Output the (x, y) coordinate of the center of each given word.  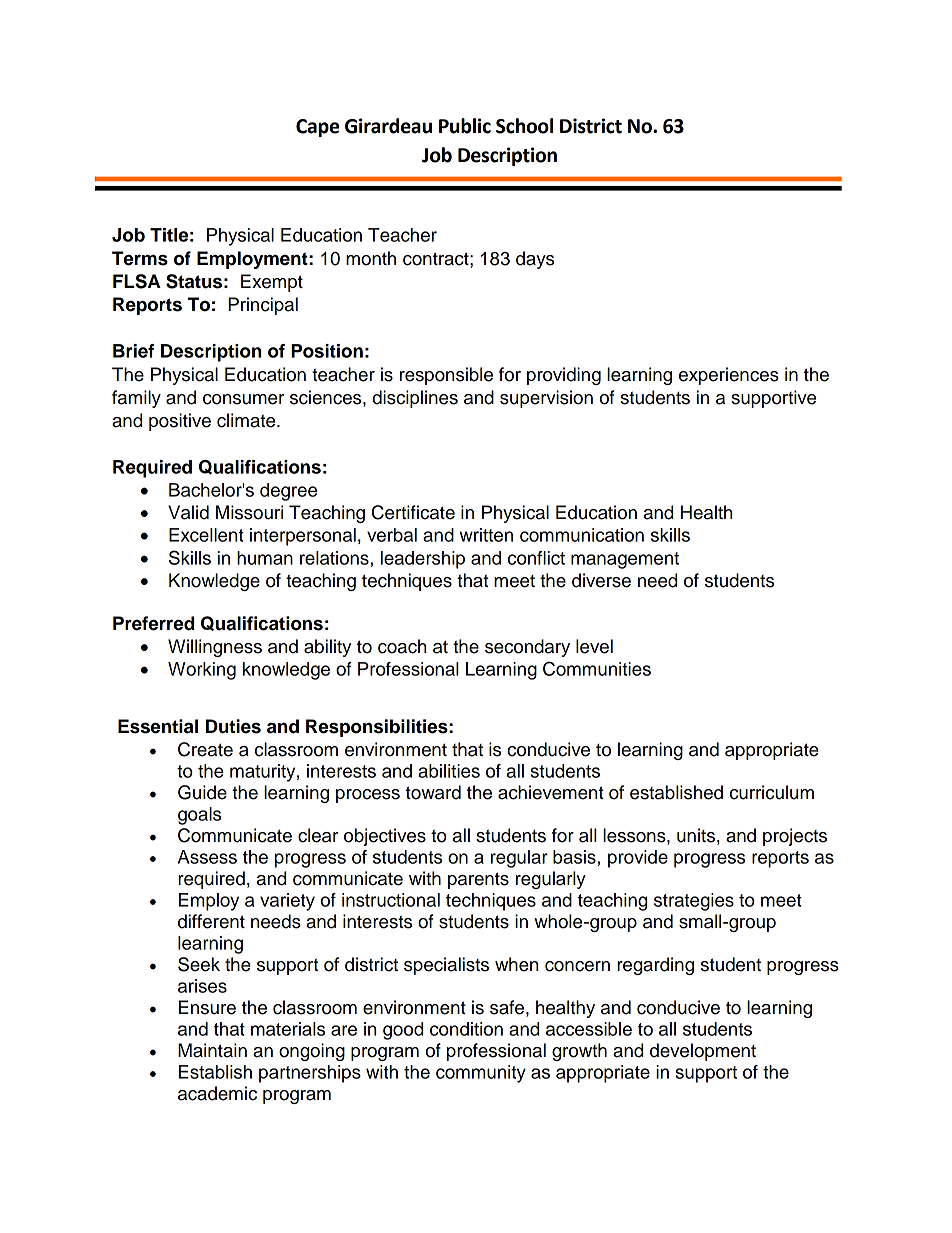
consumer (243, 399)
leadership (423, 560)
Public (465, 126)
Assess (207, 857)
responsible (446, 376)
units (696, 835)
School (524, 126)
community (481, 1074)
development (703, 1052)
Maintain (212, 1050)
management (625, 560)
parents (478, 880)
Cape (317, 128)
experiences (729, 376)
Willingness (215, 648)
